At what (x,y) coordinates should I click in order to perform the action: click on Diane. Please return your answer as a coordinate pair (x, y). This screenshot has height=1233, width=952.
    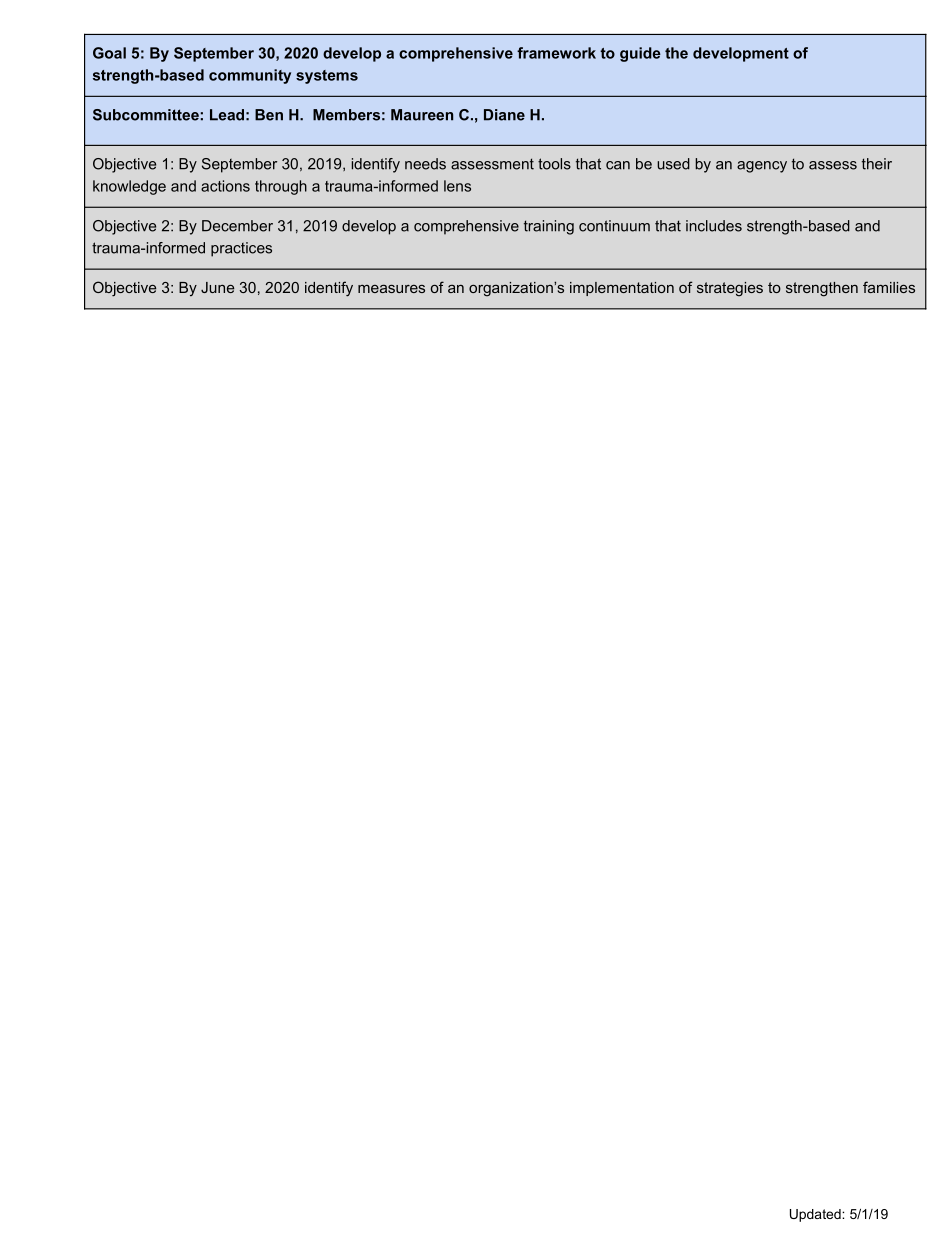
    Looking at the image, I should click on (504, 115).
